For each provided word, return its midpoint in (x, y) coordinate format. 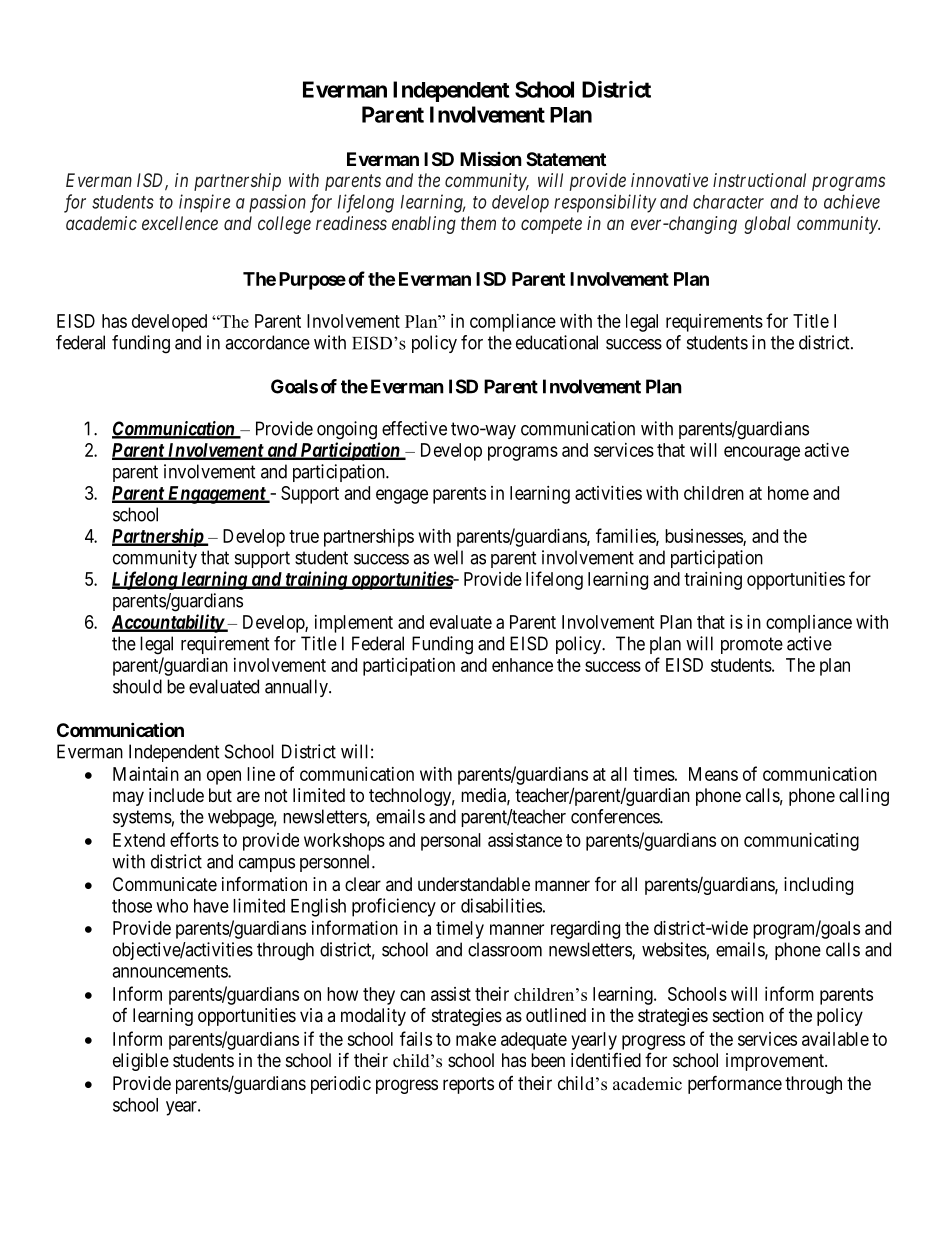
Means (713, 774)
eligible (141, 1062)
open (224, 777)
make (476, 1039)
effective (414, 428)
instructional (759, 180)
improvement (776, 1062)
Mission (491, 158)
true (304, 536)
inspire (204, 203)
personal (451, 842)
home (788, 493)
